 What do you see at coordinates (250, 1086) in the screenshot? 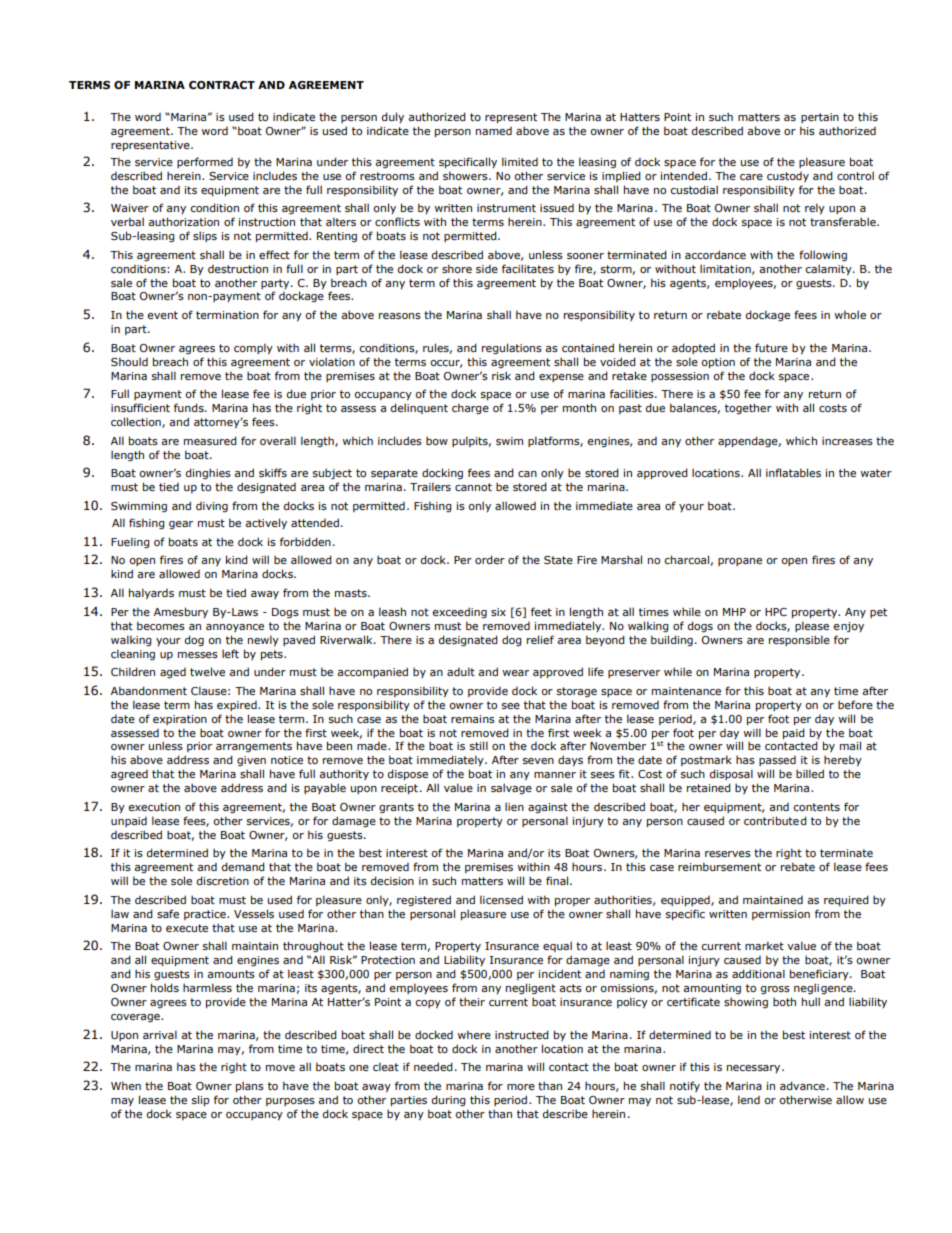
I see `plans` at bounding box center [250, 1086].
